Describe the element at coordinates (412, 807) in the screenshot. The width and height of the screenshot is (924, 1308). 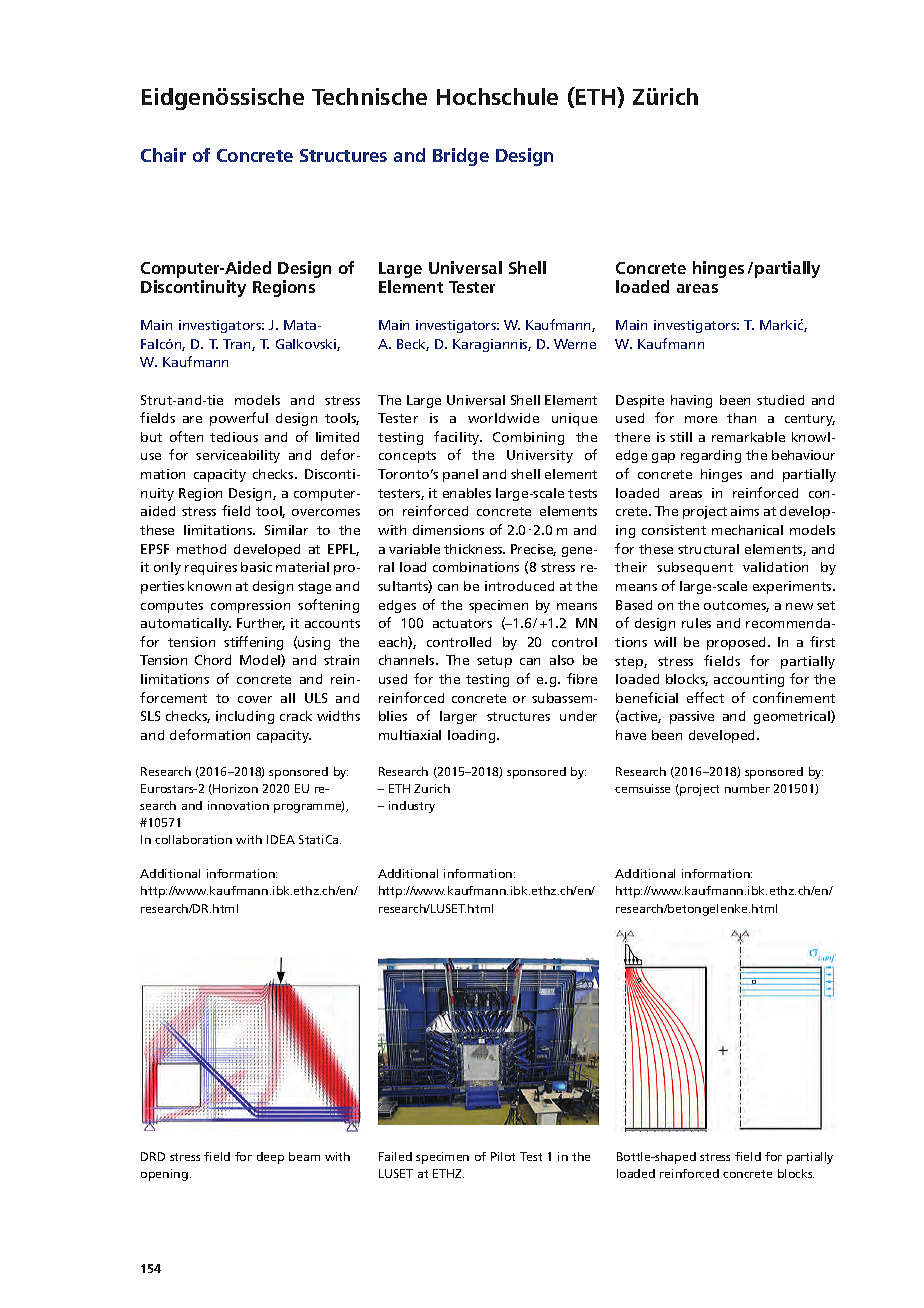
I see `industry` at that location.
